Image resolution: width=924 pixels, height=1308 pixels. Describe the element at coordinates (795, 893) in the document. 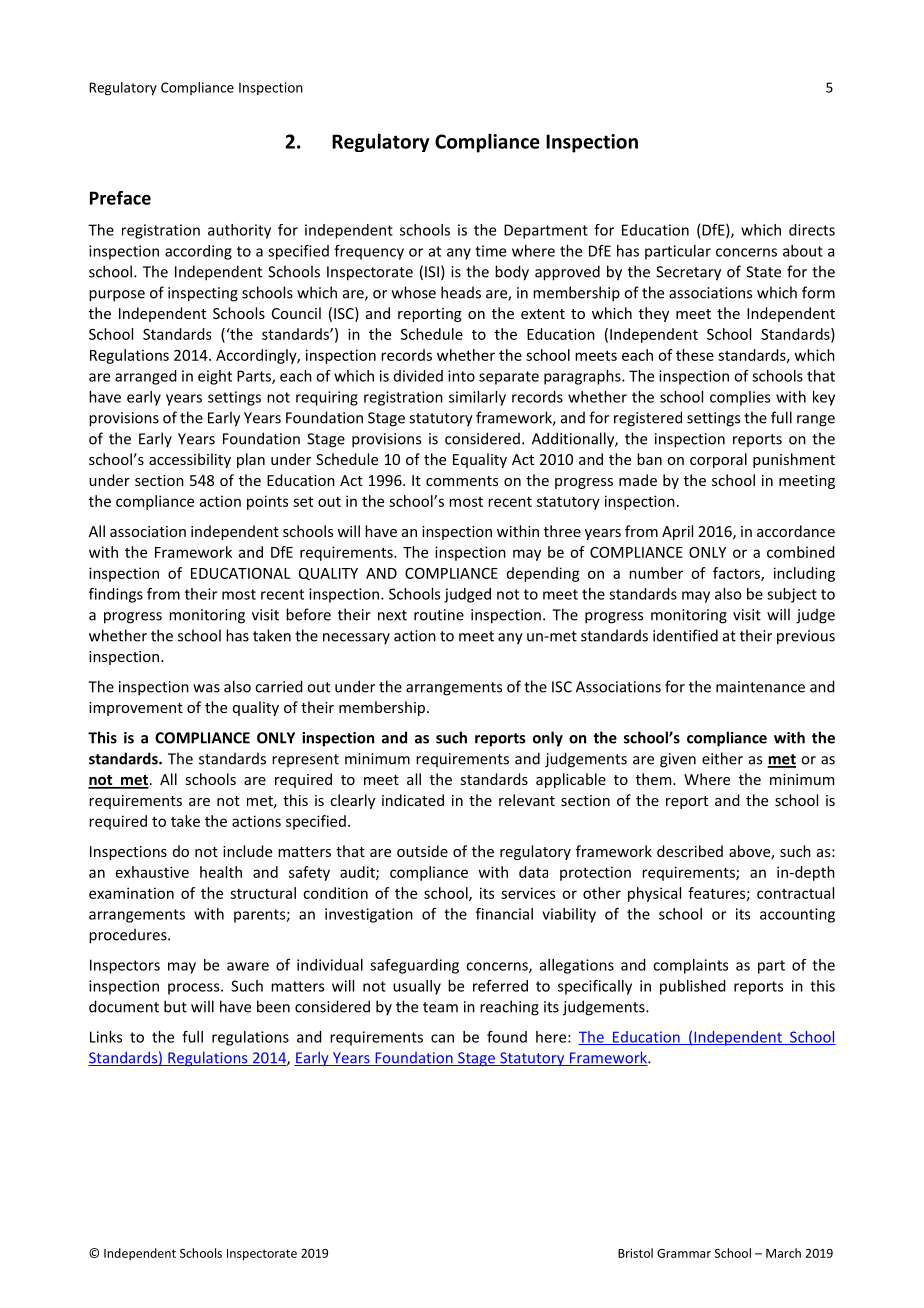

I see `contractual` at that location.
